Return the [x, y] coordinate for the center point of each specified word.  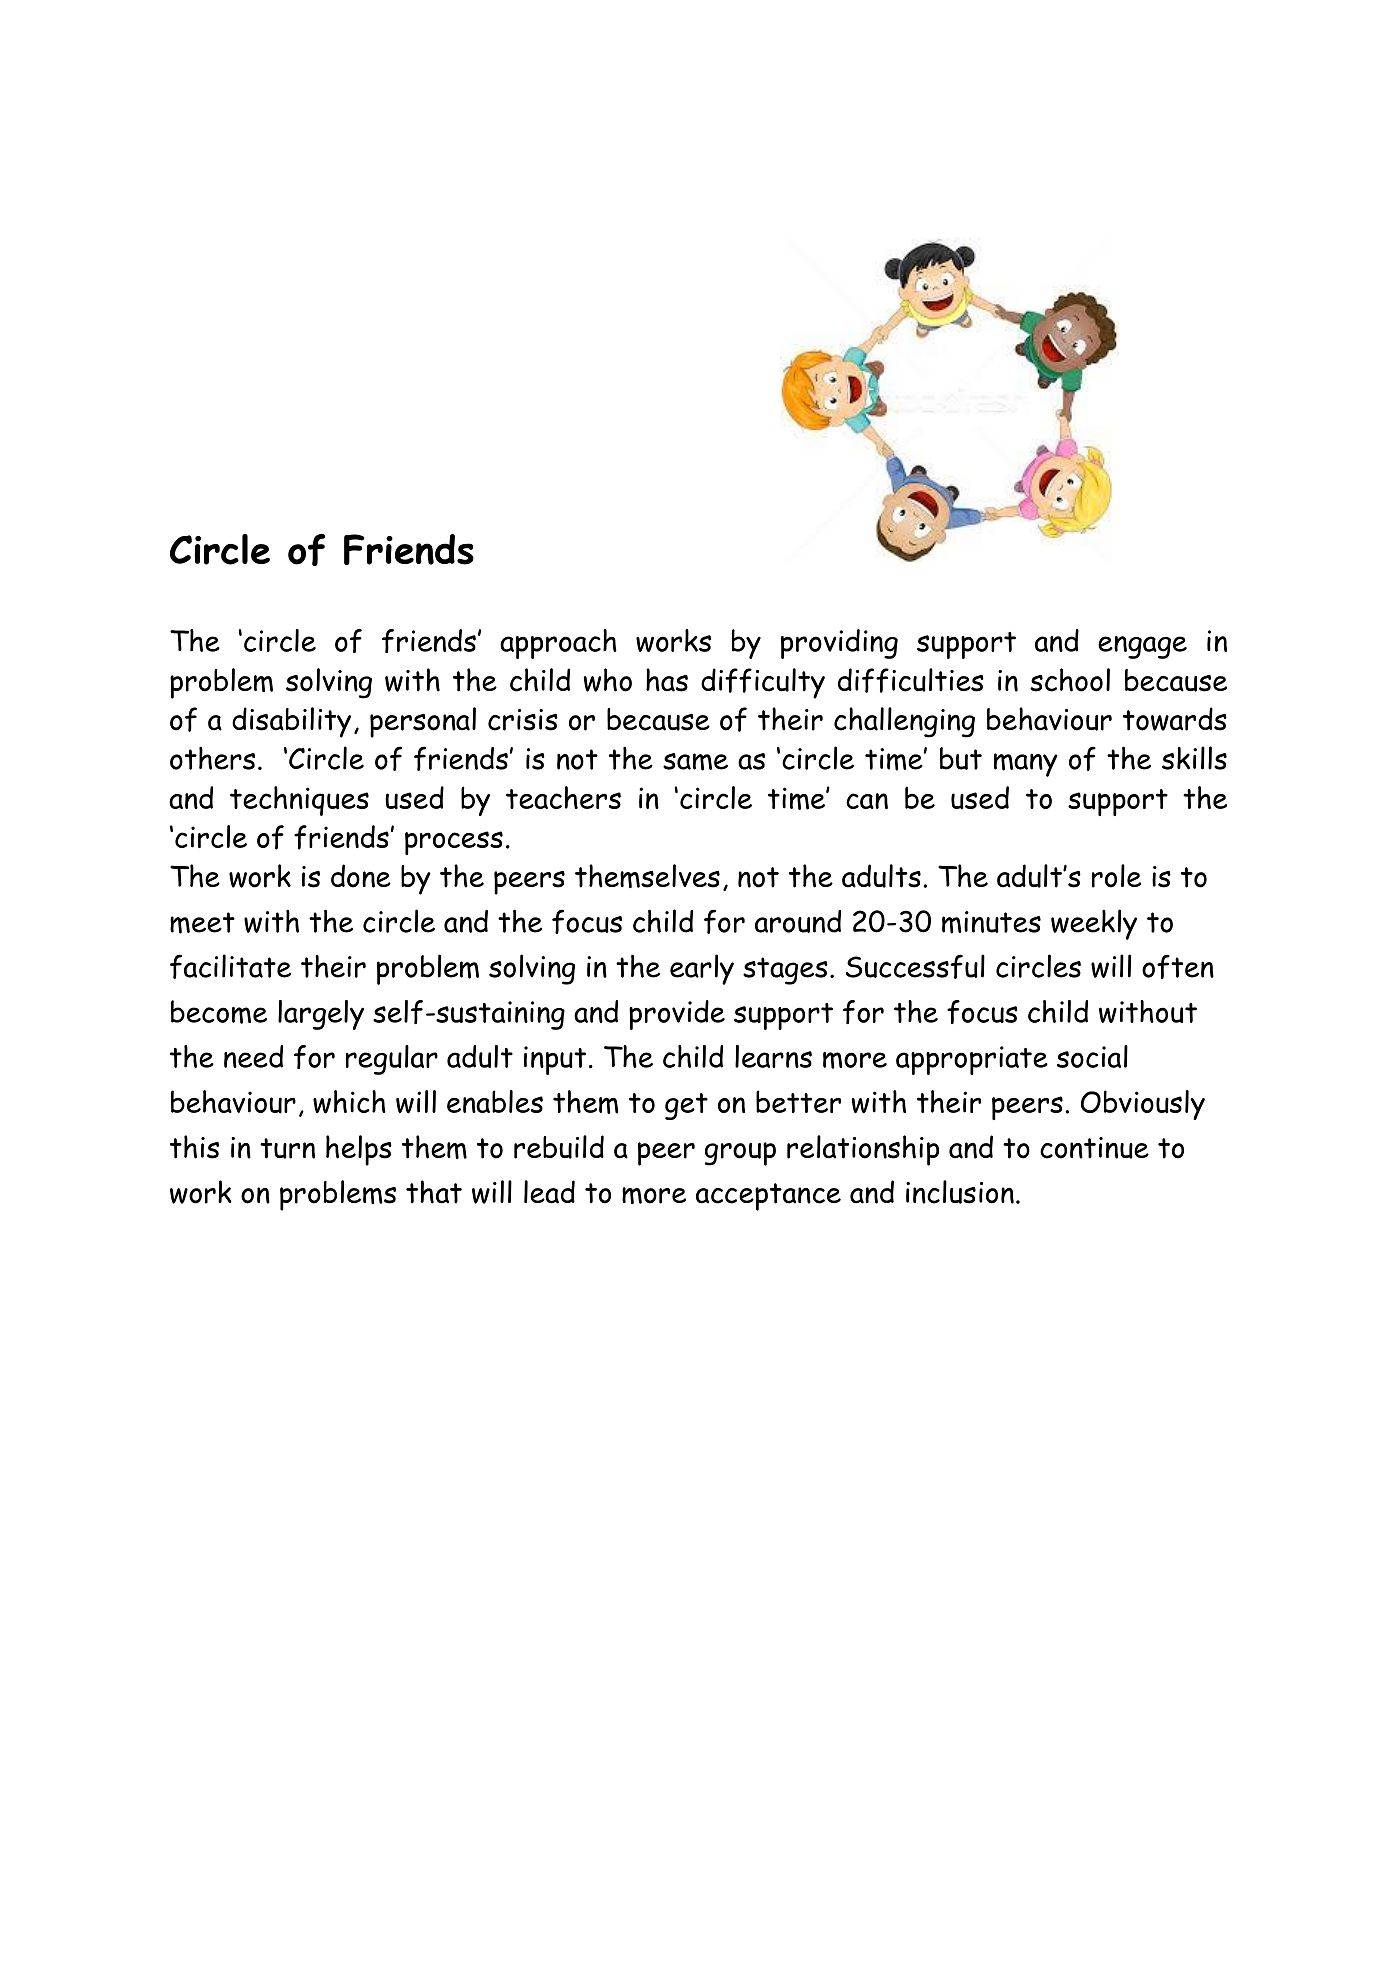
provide [677, 1015]
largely [321, 1015]
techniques [299, 801]
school [1070, 680]
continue [1094, 1148]
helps [359, 1150]
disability [291, 722]
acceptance [768, 1197]
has [667, 680]
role [1116, 876]
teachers [563, 797]
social [1092, 1056]
